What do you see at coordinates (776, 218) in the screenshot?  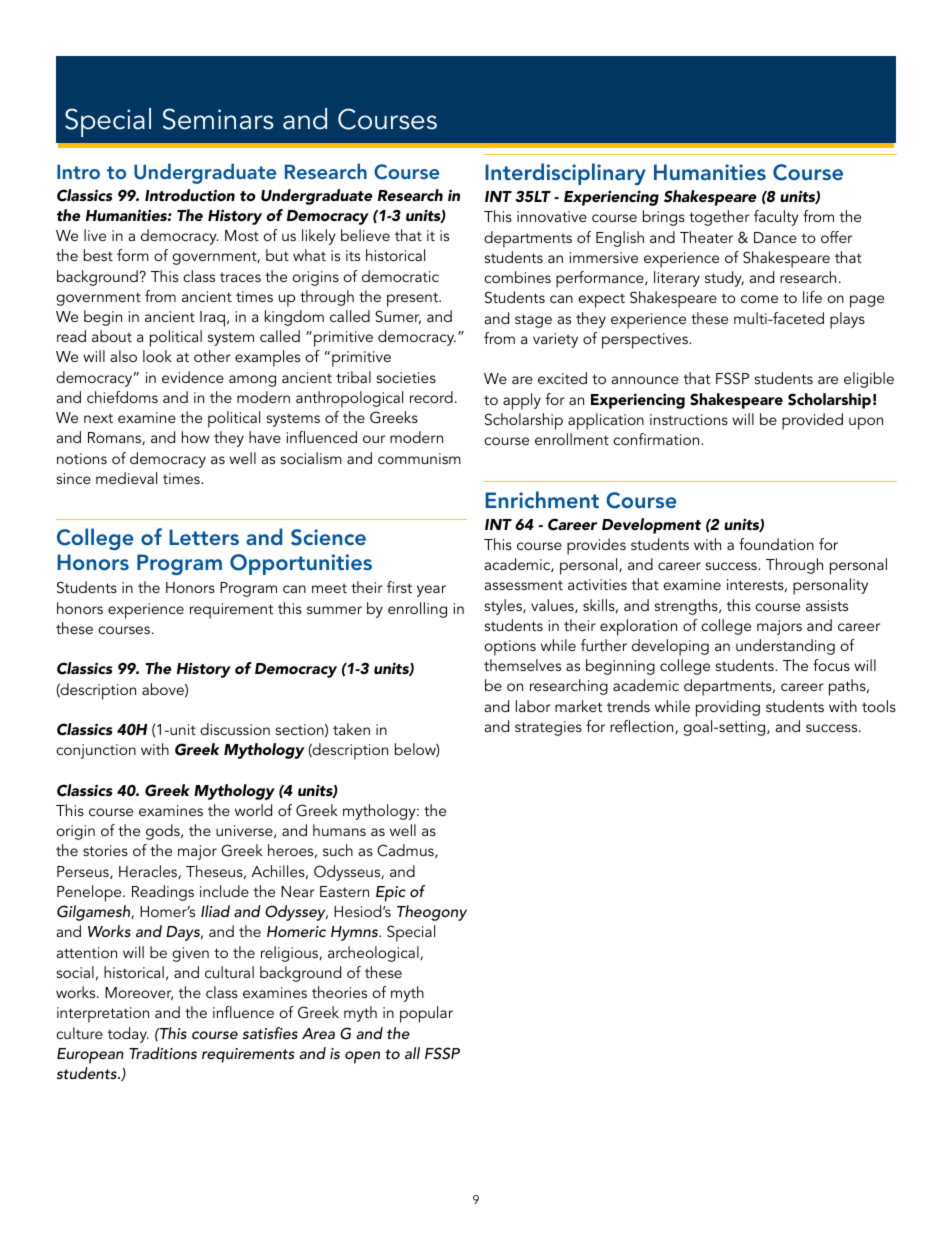 I see `faculty` at bounding box center [776, 218].
